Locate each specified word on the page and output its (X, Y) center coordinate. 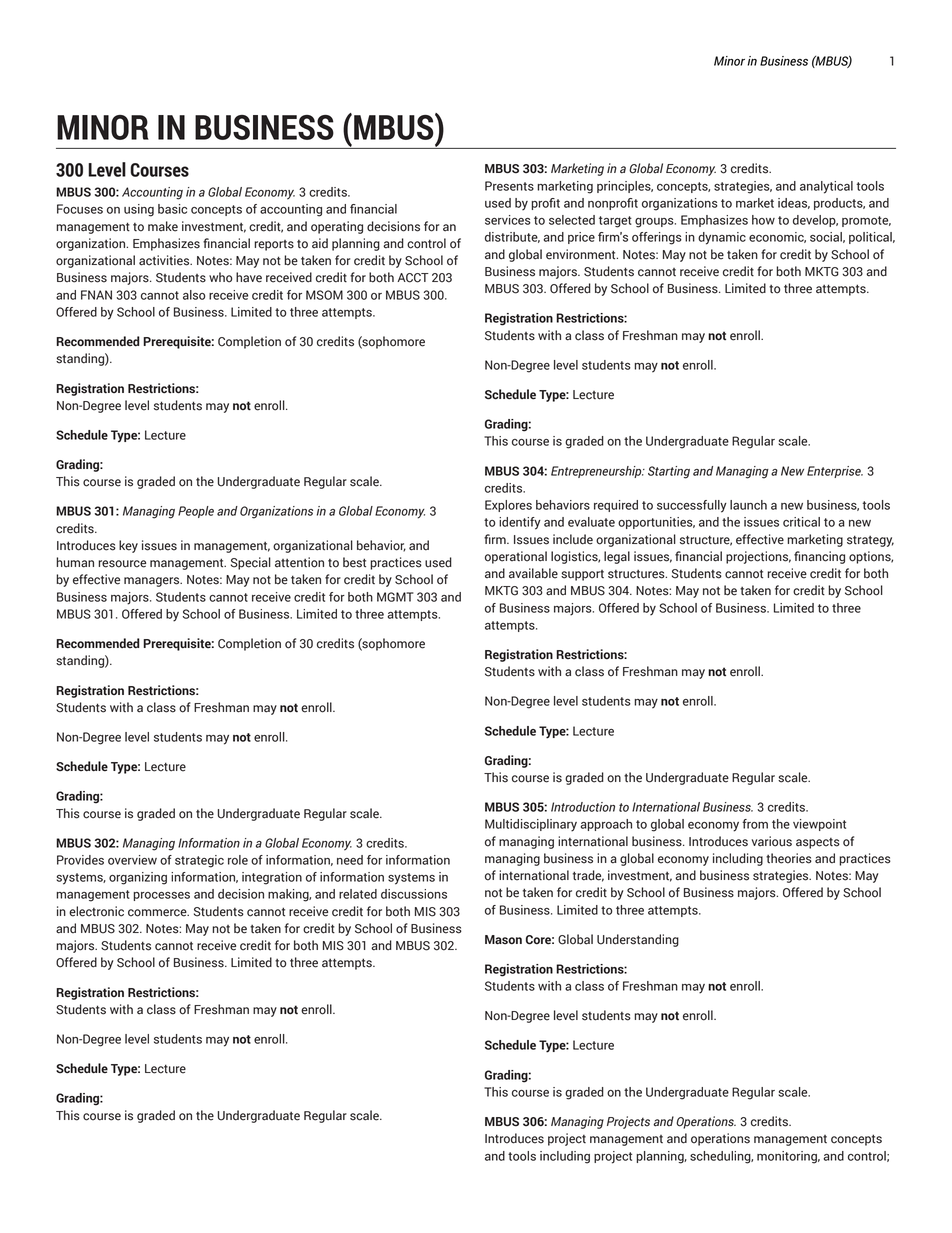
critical (801, 522)
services (508, 220)
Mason (503, 940)
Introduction (583, 807)
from (755, 824)
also (194, 295)
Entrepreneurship (597, 472)
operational (516, 557)
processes (162, 896)
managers (153, 582)
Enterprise (835, 472)
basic (172, 209)
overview (132, 860)
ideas (794, 203)
